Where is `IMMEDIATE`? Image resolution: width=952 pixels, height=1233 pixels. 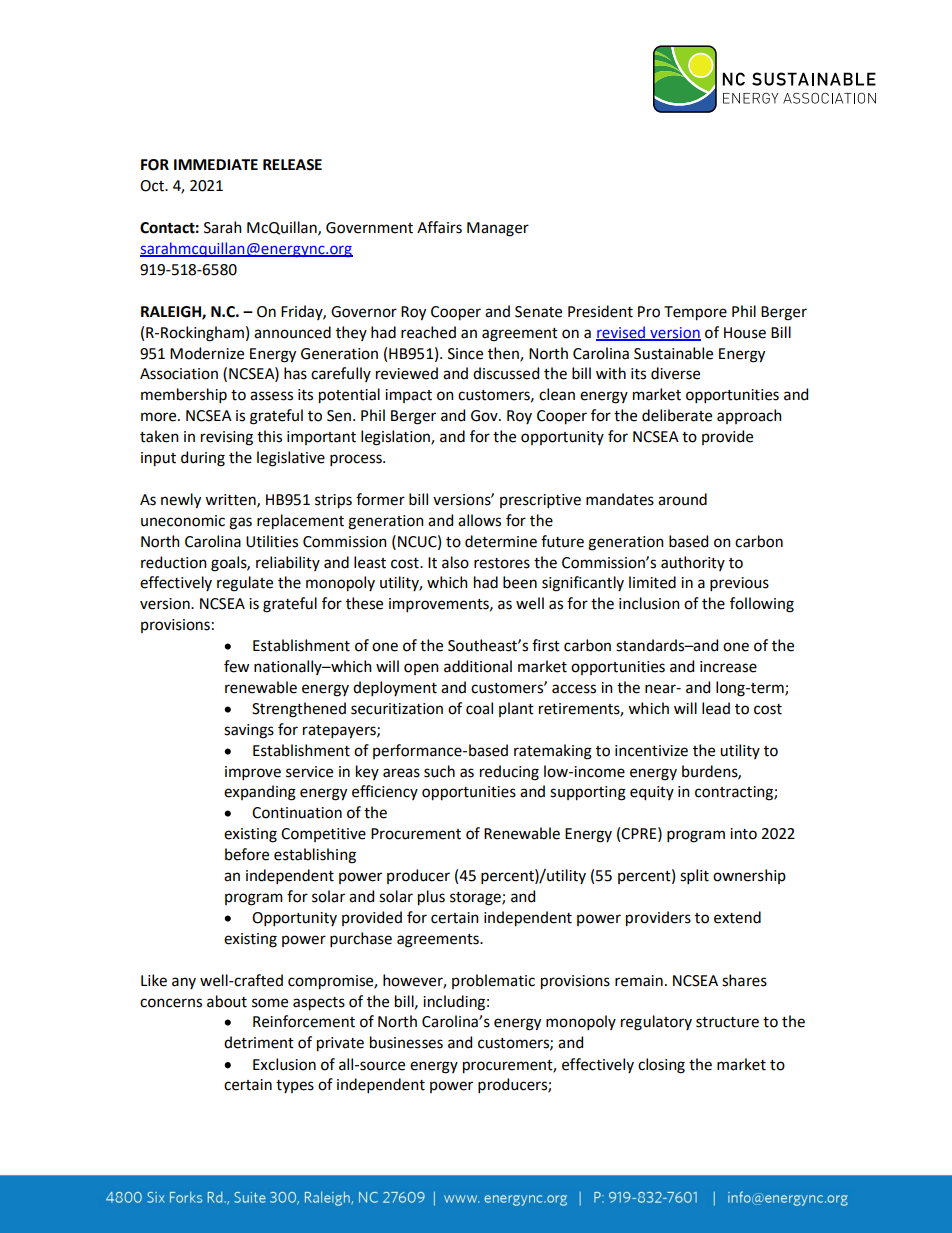
IMMEDIATE is located at coordinates (216, 164).
